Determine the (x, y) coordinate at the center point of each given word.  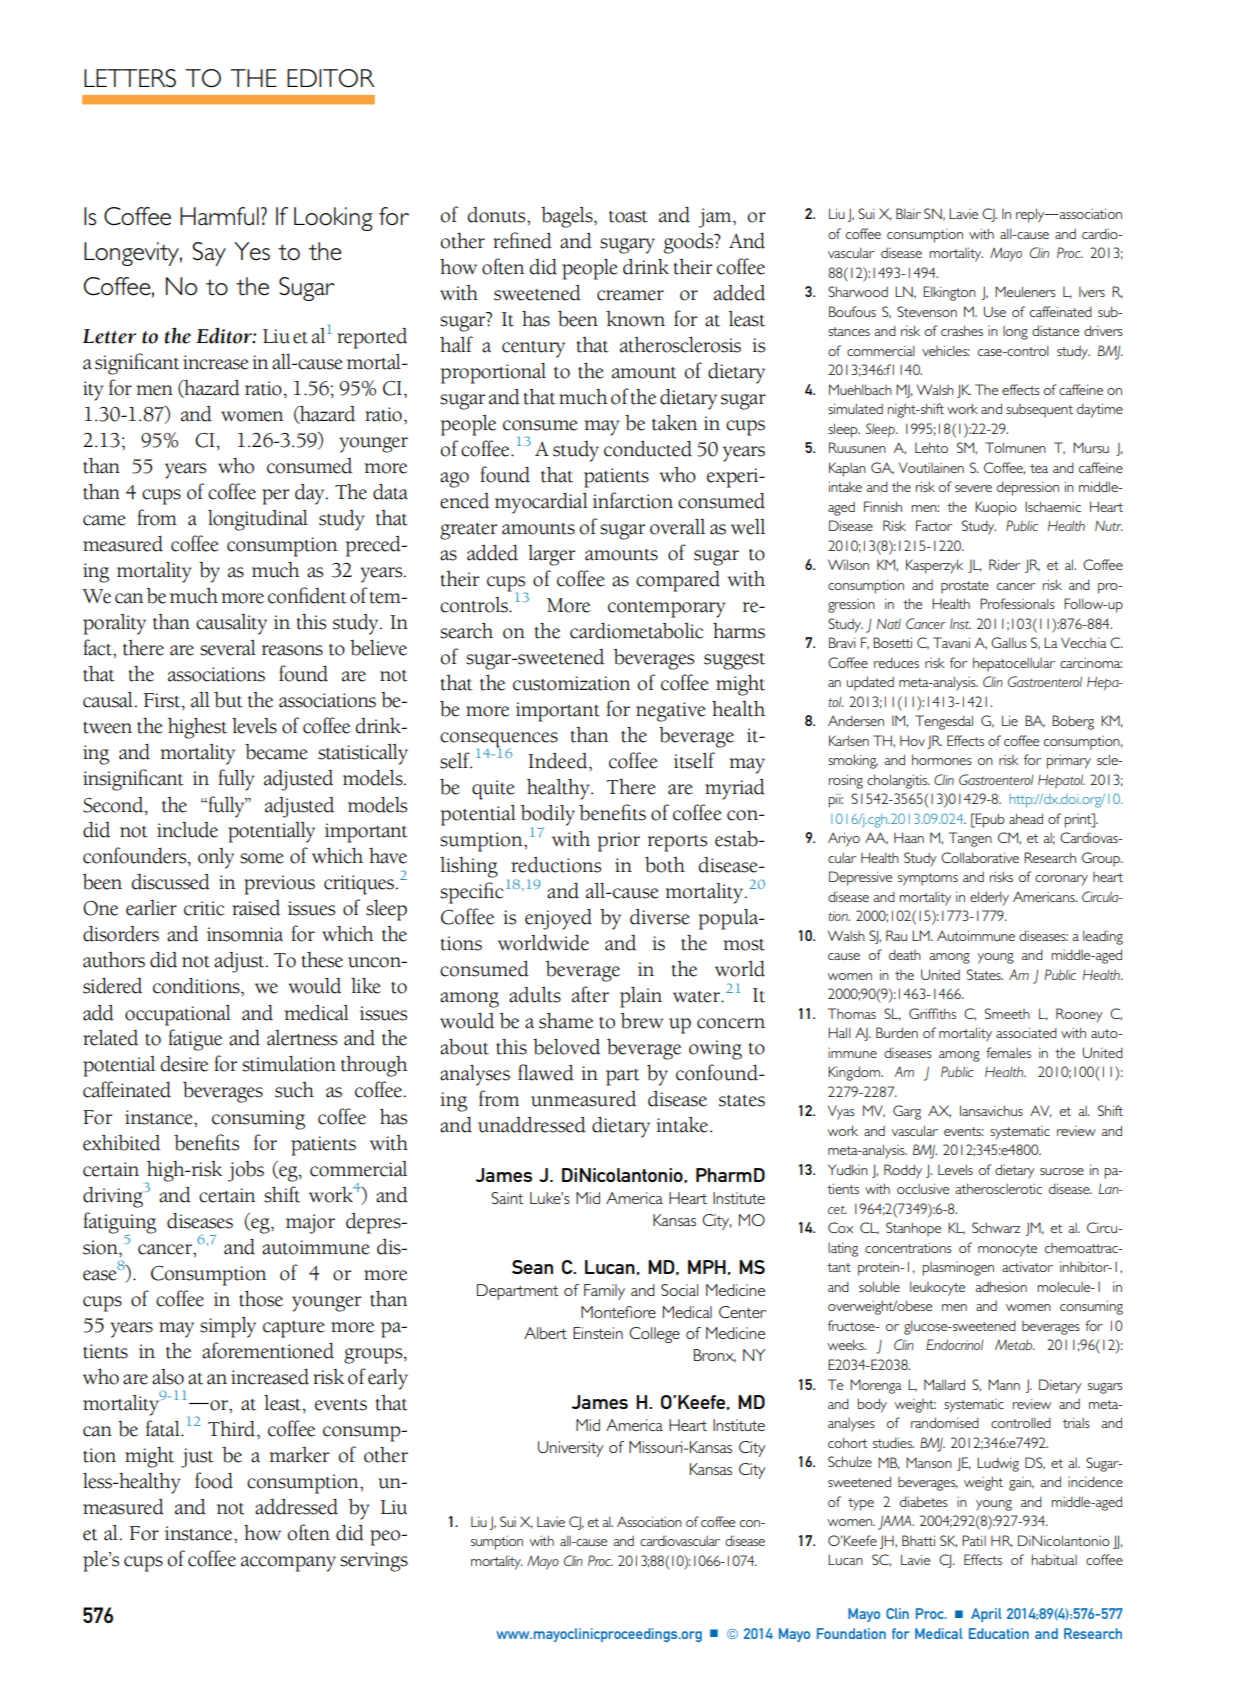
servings (374, 1562)
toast (628, 217)
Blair (908, 213)
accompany (288, 1564)
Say (209, 254)
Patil (974, 1540)
